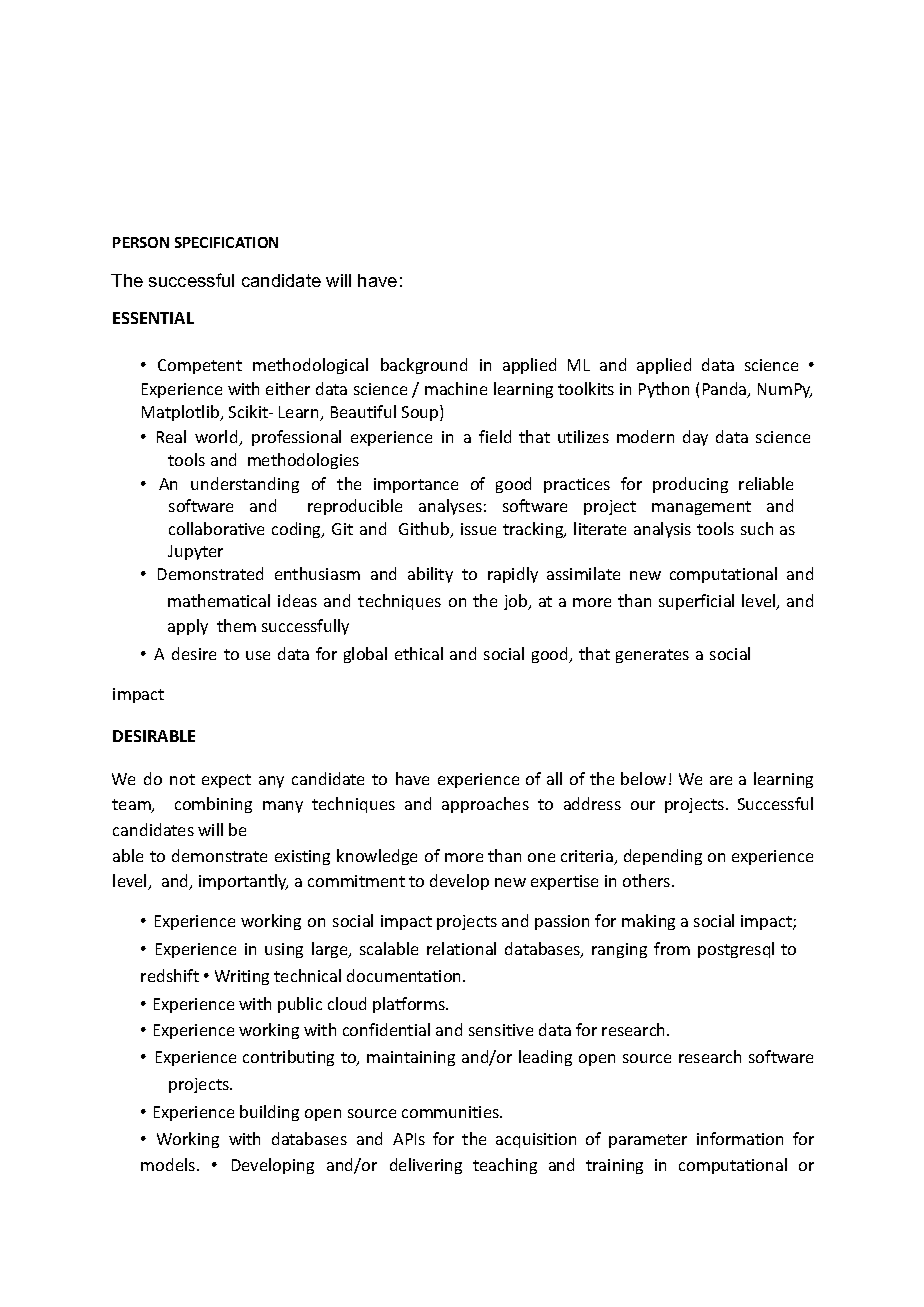  I want to click on communities, so click(451, 1112).
